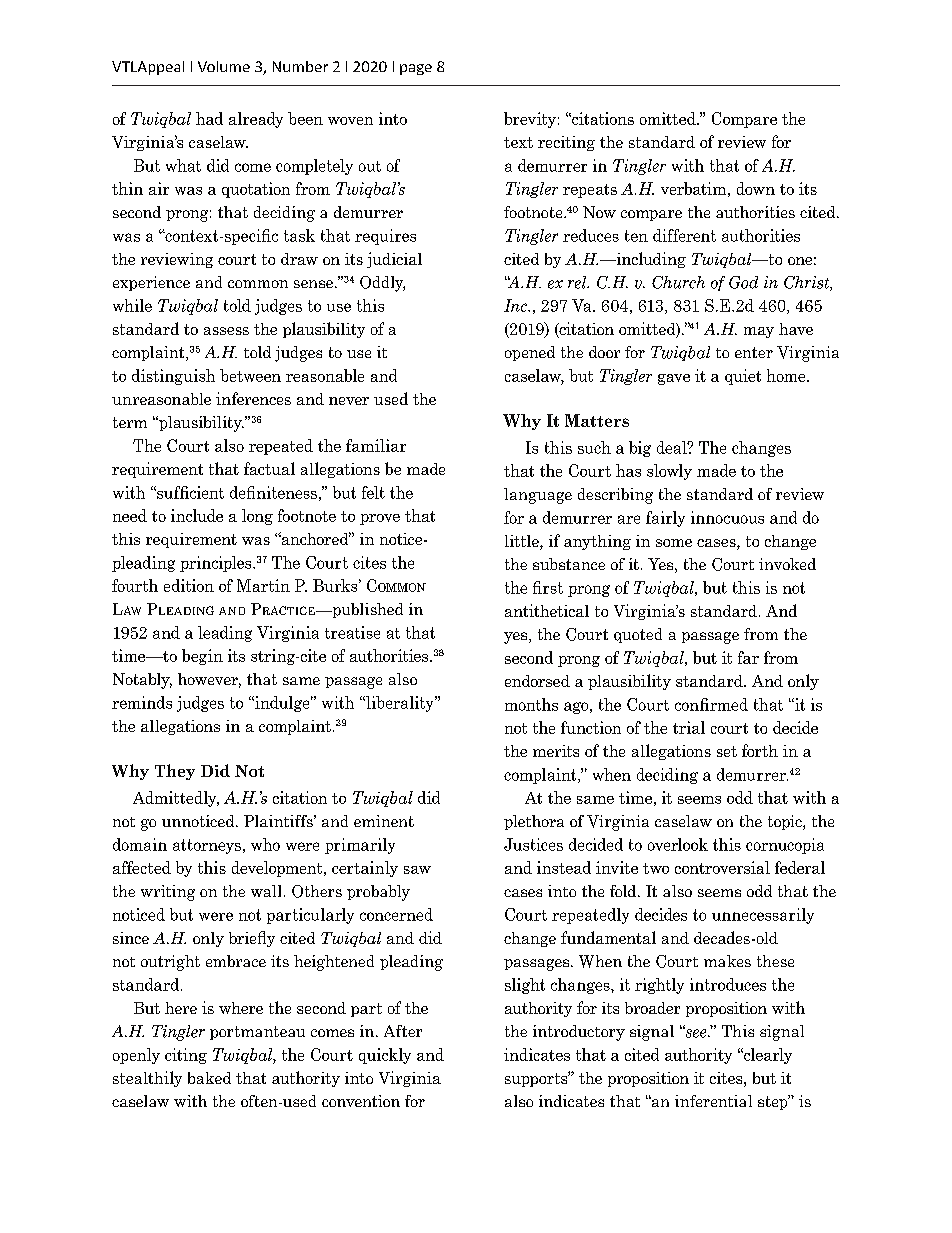 This document has width=952, height=1233. What do you see at coordinates (754, 352) in the document?
I see `enter` at bounding box center [754, 352].
